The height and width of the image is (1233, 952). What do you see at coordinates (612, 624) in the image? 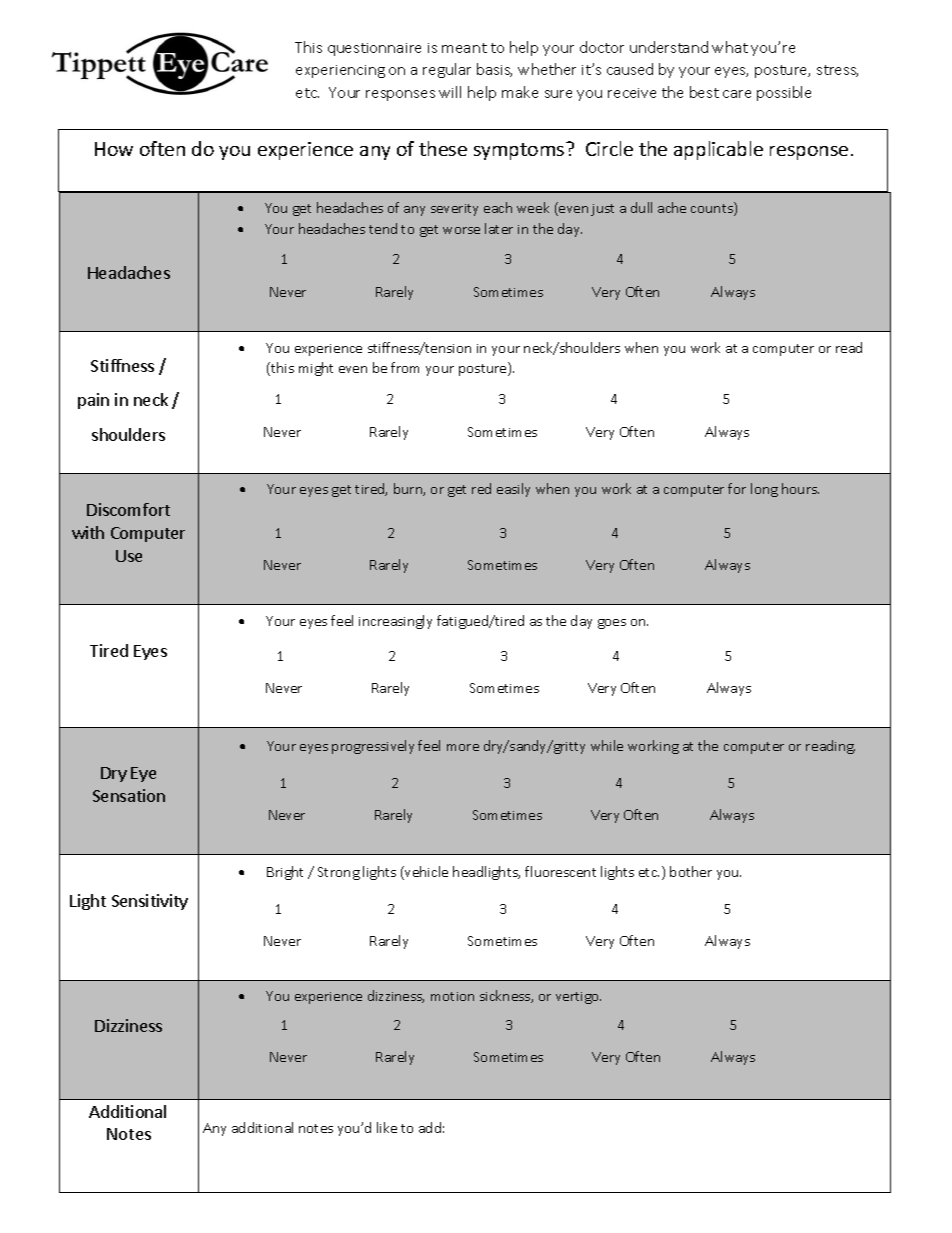
I see `goes` at bounding box center [612, 624].
